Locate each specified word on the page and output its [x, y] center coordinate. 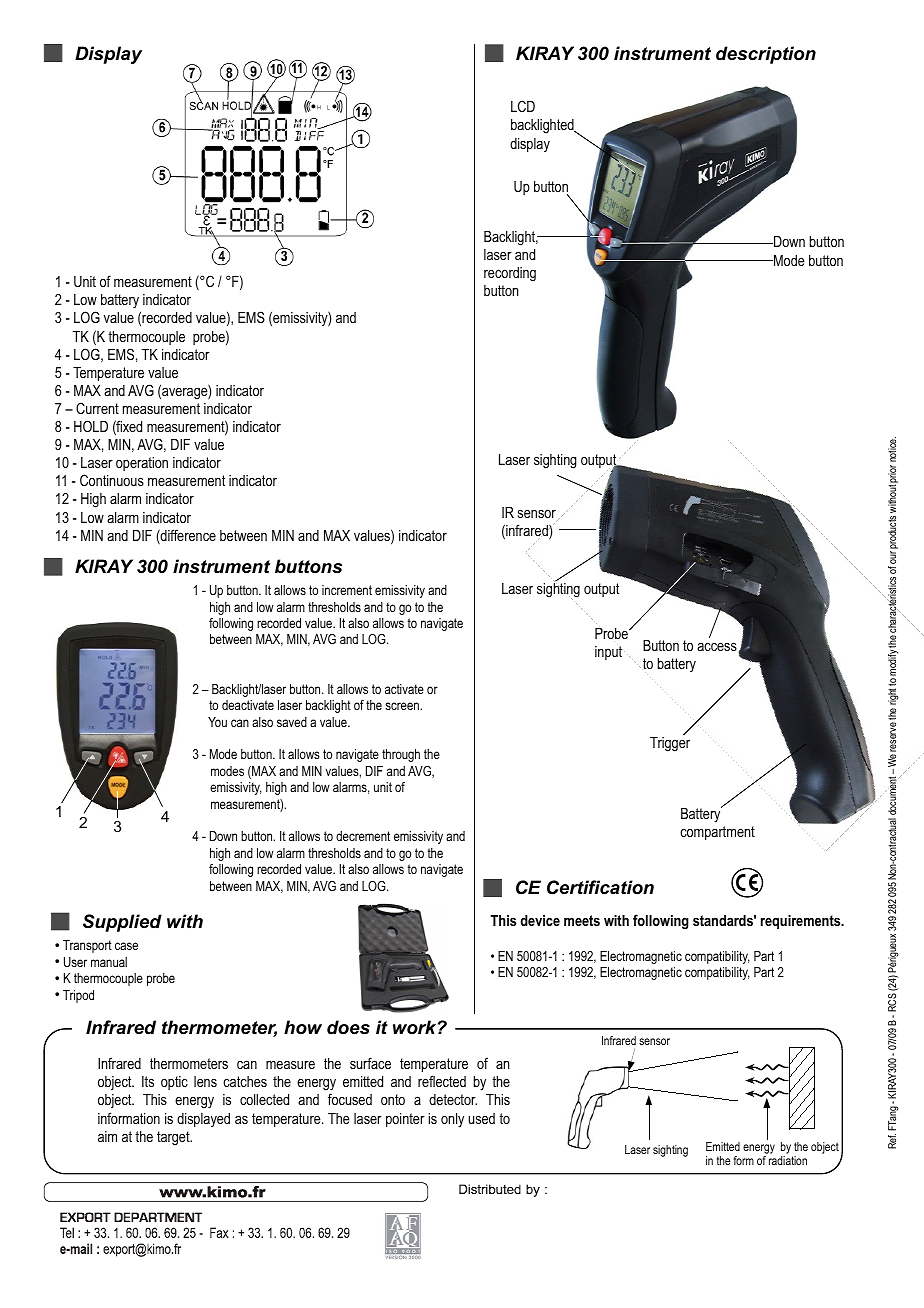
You [217, 722]
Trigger [670, 744]
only [452, 1120]
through [401, 755]
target [174, 1138]
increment [347, 590]
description [766, 55]
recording [510, 274]
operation [142, 464]
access [718, 647]
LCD [523, 106]
